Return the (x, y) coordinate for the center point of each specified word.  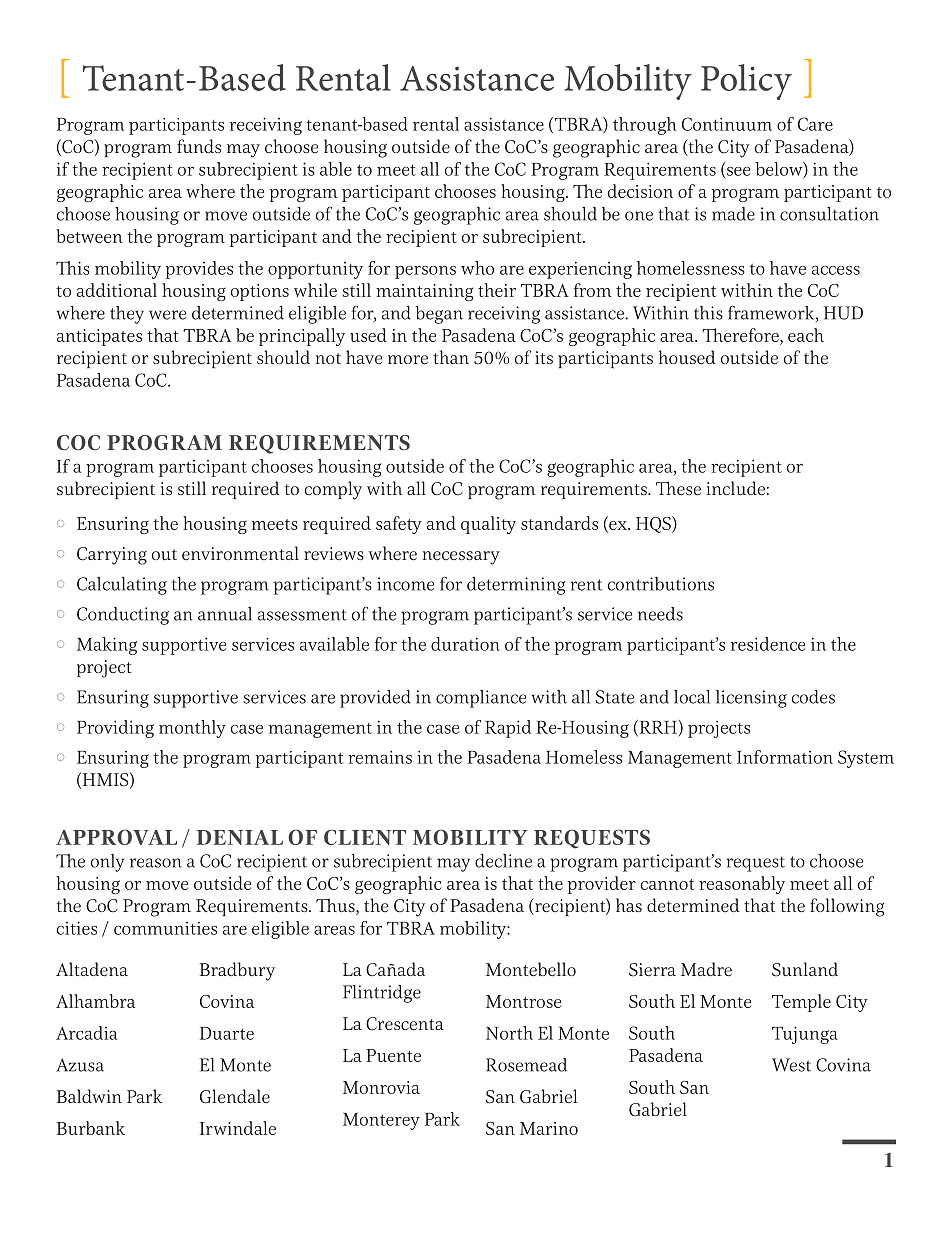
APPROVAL (116, 837)
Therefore (741, 335)
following (847, 907)
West (791, 1065)
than (451, 357)
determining (516, 586)
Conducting (123, 615)
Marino (549, 1128)
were (167, 315)
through (644, 126)
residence (768, 644)
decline (503, 860)
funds (199, 146)
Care (815, 124)
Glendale (235, 1096)
